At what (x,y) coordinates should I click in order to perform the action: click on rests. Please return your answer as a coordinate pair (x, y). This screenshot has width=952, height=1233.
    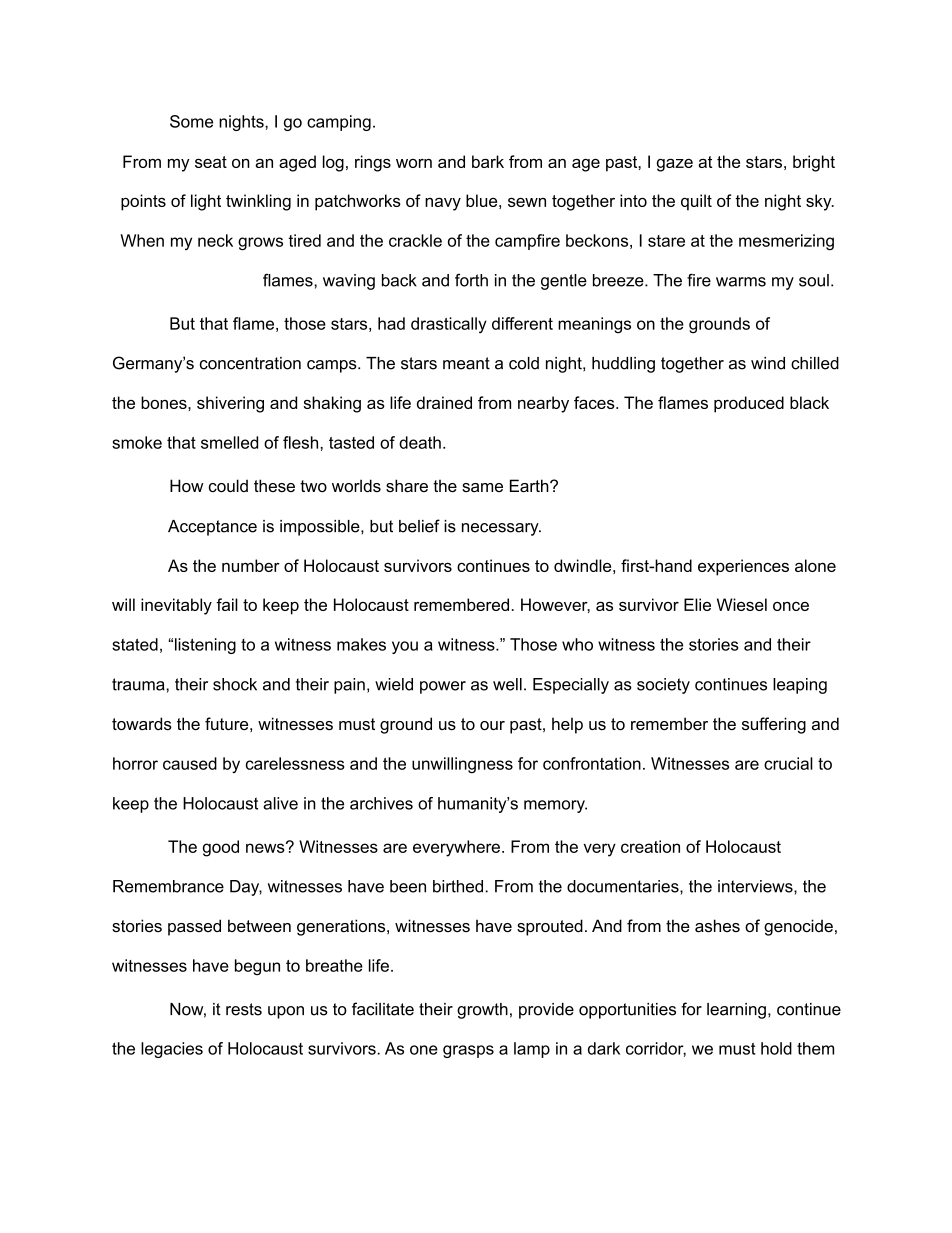
    Looking at the image, I should click on (244, 1009).
